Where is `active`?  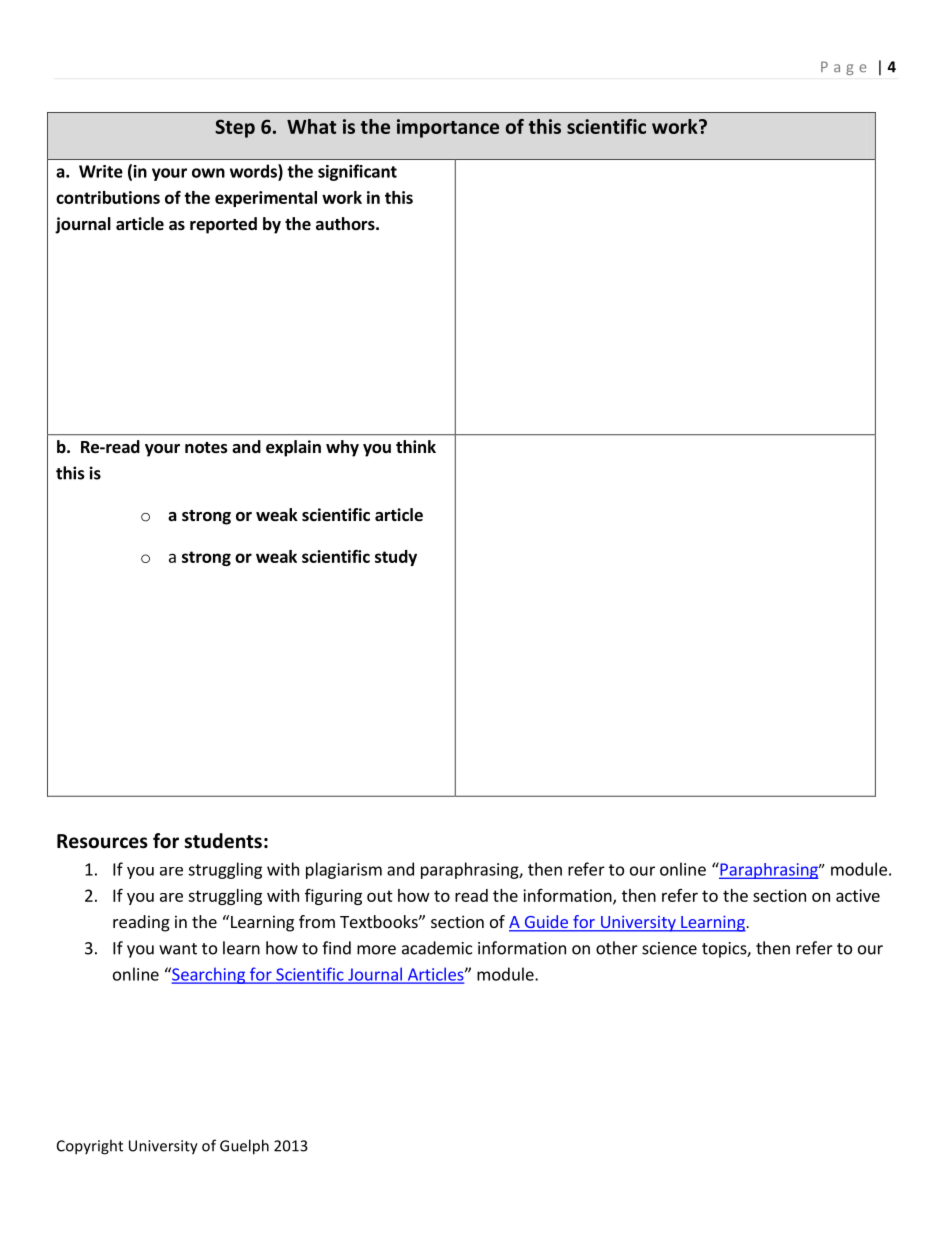 active is located at coordinates (858, 895).
